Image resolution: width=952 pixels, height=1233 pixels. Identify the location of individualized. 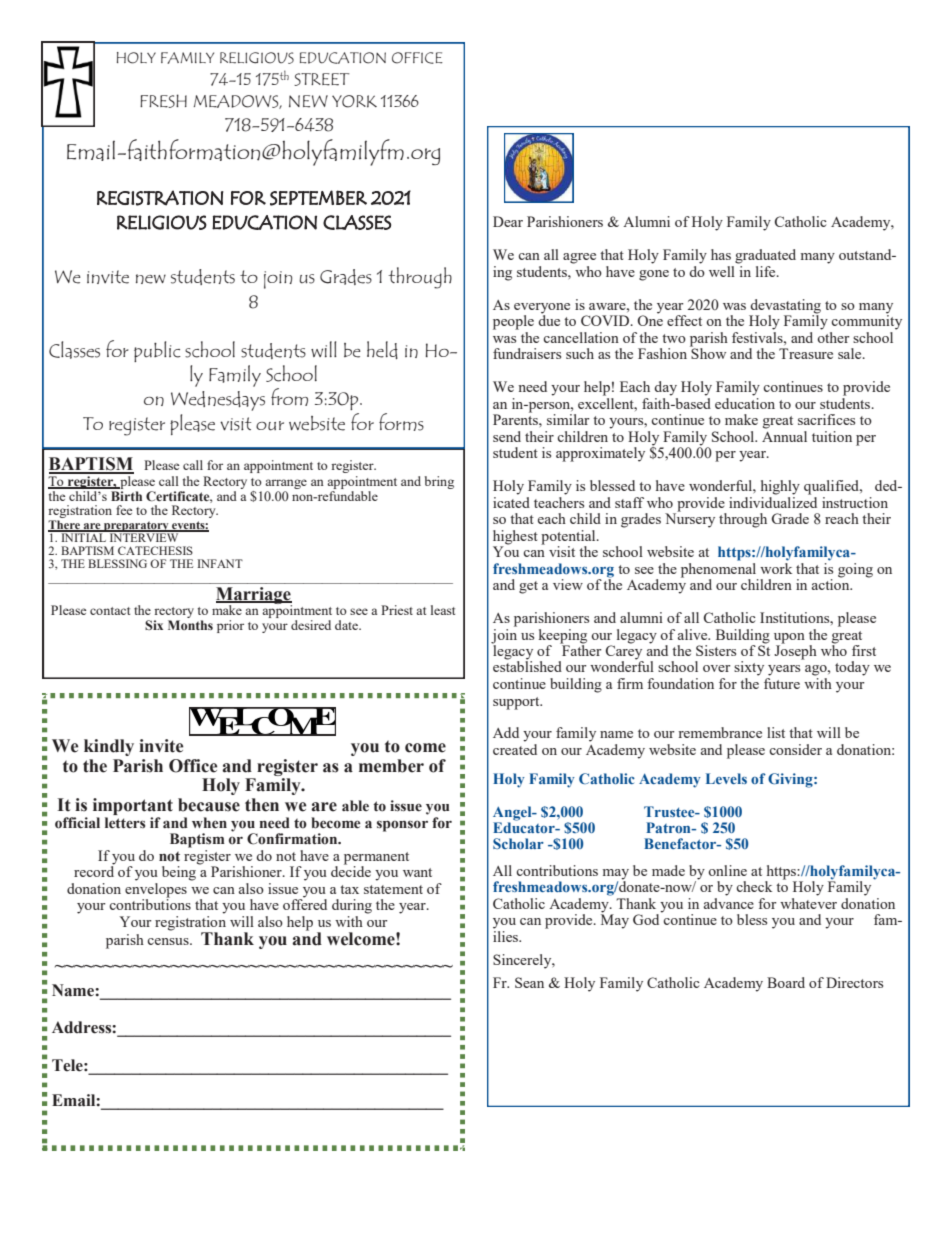
(773, 501).
